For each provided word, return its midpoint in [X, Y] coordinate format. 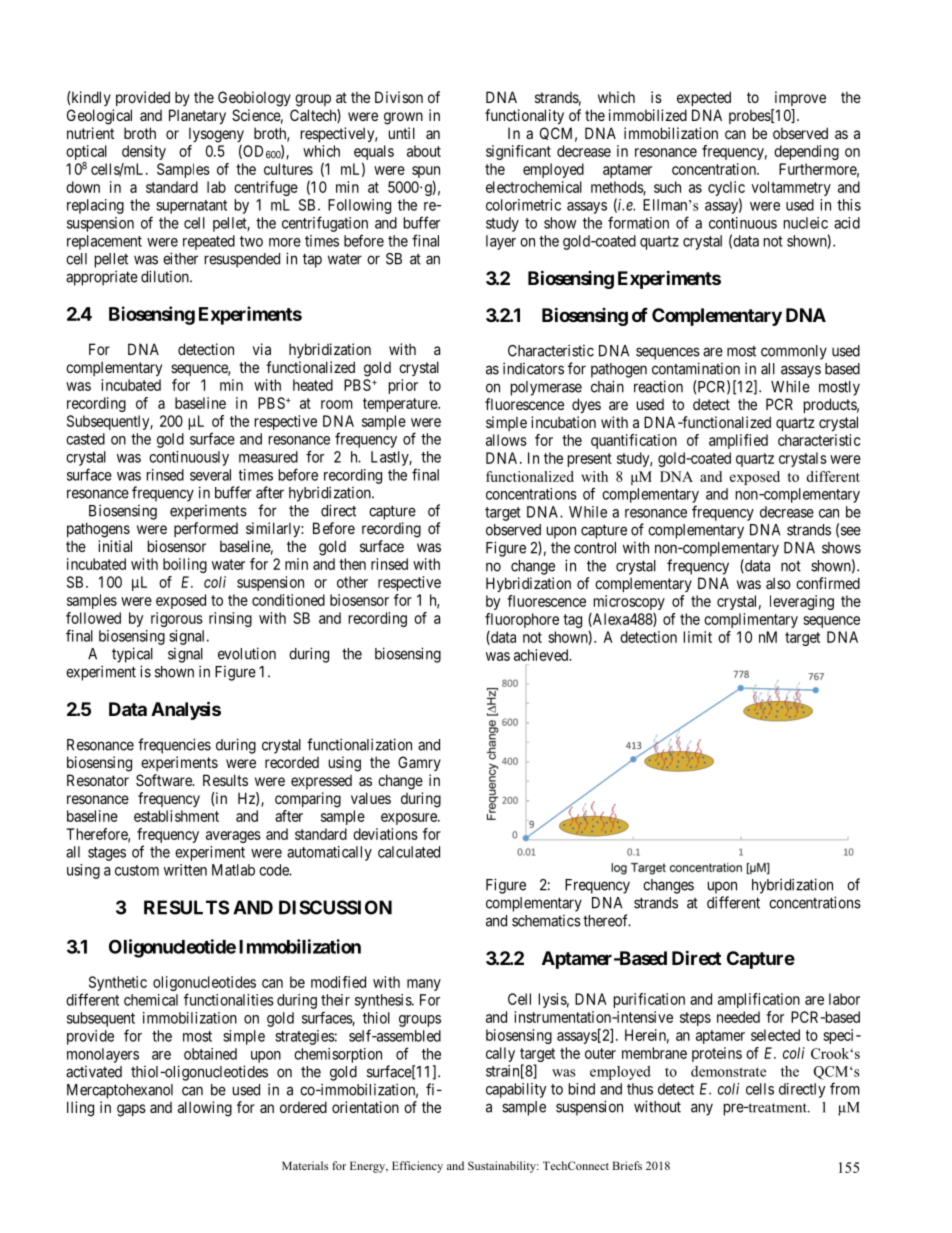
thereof [607, 920]
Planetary [197, 116]
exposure [410, 819]
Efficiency [417, 1167]
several [210, 475]
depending [806, 152]
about [424, 151]
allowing [205, 1109]
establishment [176, 816]
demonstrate [728, 1071]
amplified [738, 441]
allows [506, 440]
